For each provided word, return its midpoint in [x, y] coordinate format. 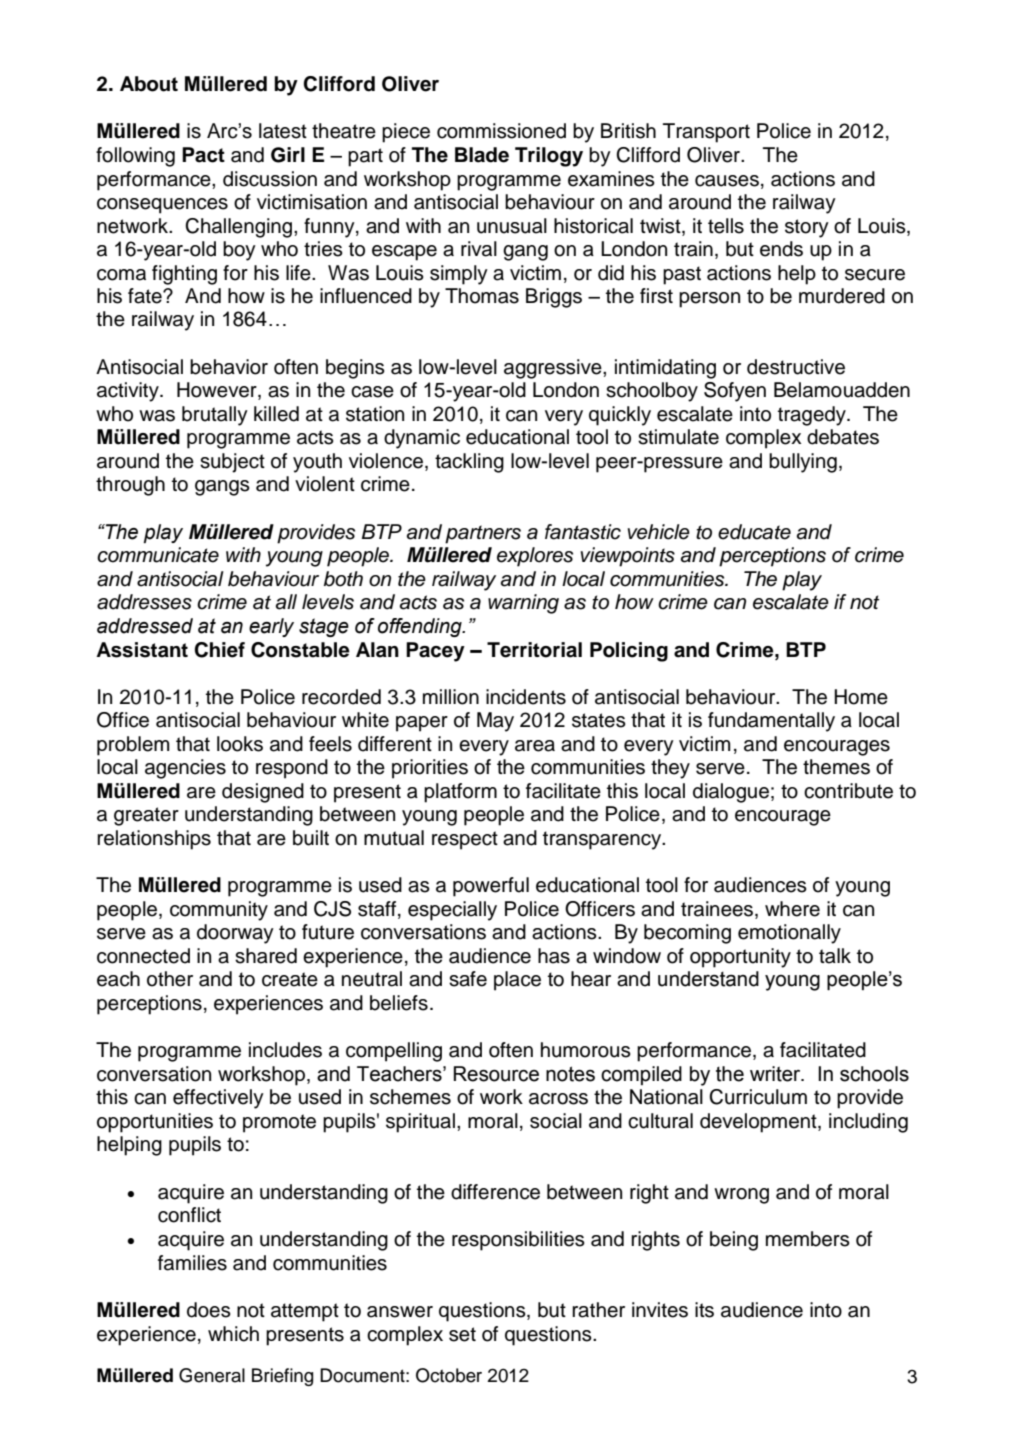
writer [776, 1074]
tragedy [813, 416]
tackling [469, 463]
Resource [496, 1074]
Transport [706, 133]
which [233, 1334]
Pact [203, 155]
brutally [215, 416]
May [495, 722]
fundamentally [771, 722]
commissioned [501, 131]
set [462, 1334]
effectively [218, 1099]
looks [240, 744]
